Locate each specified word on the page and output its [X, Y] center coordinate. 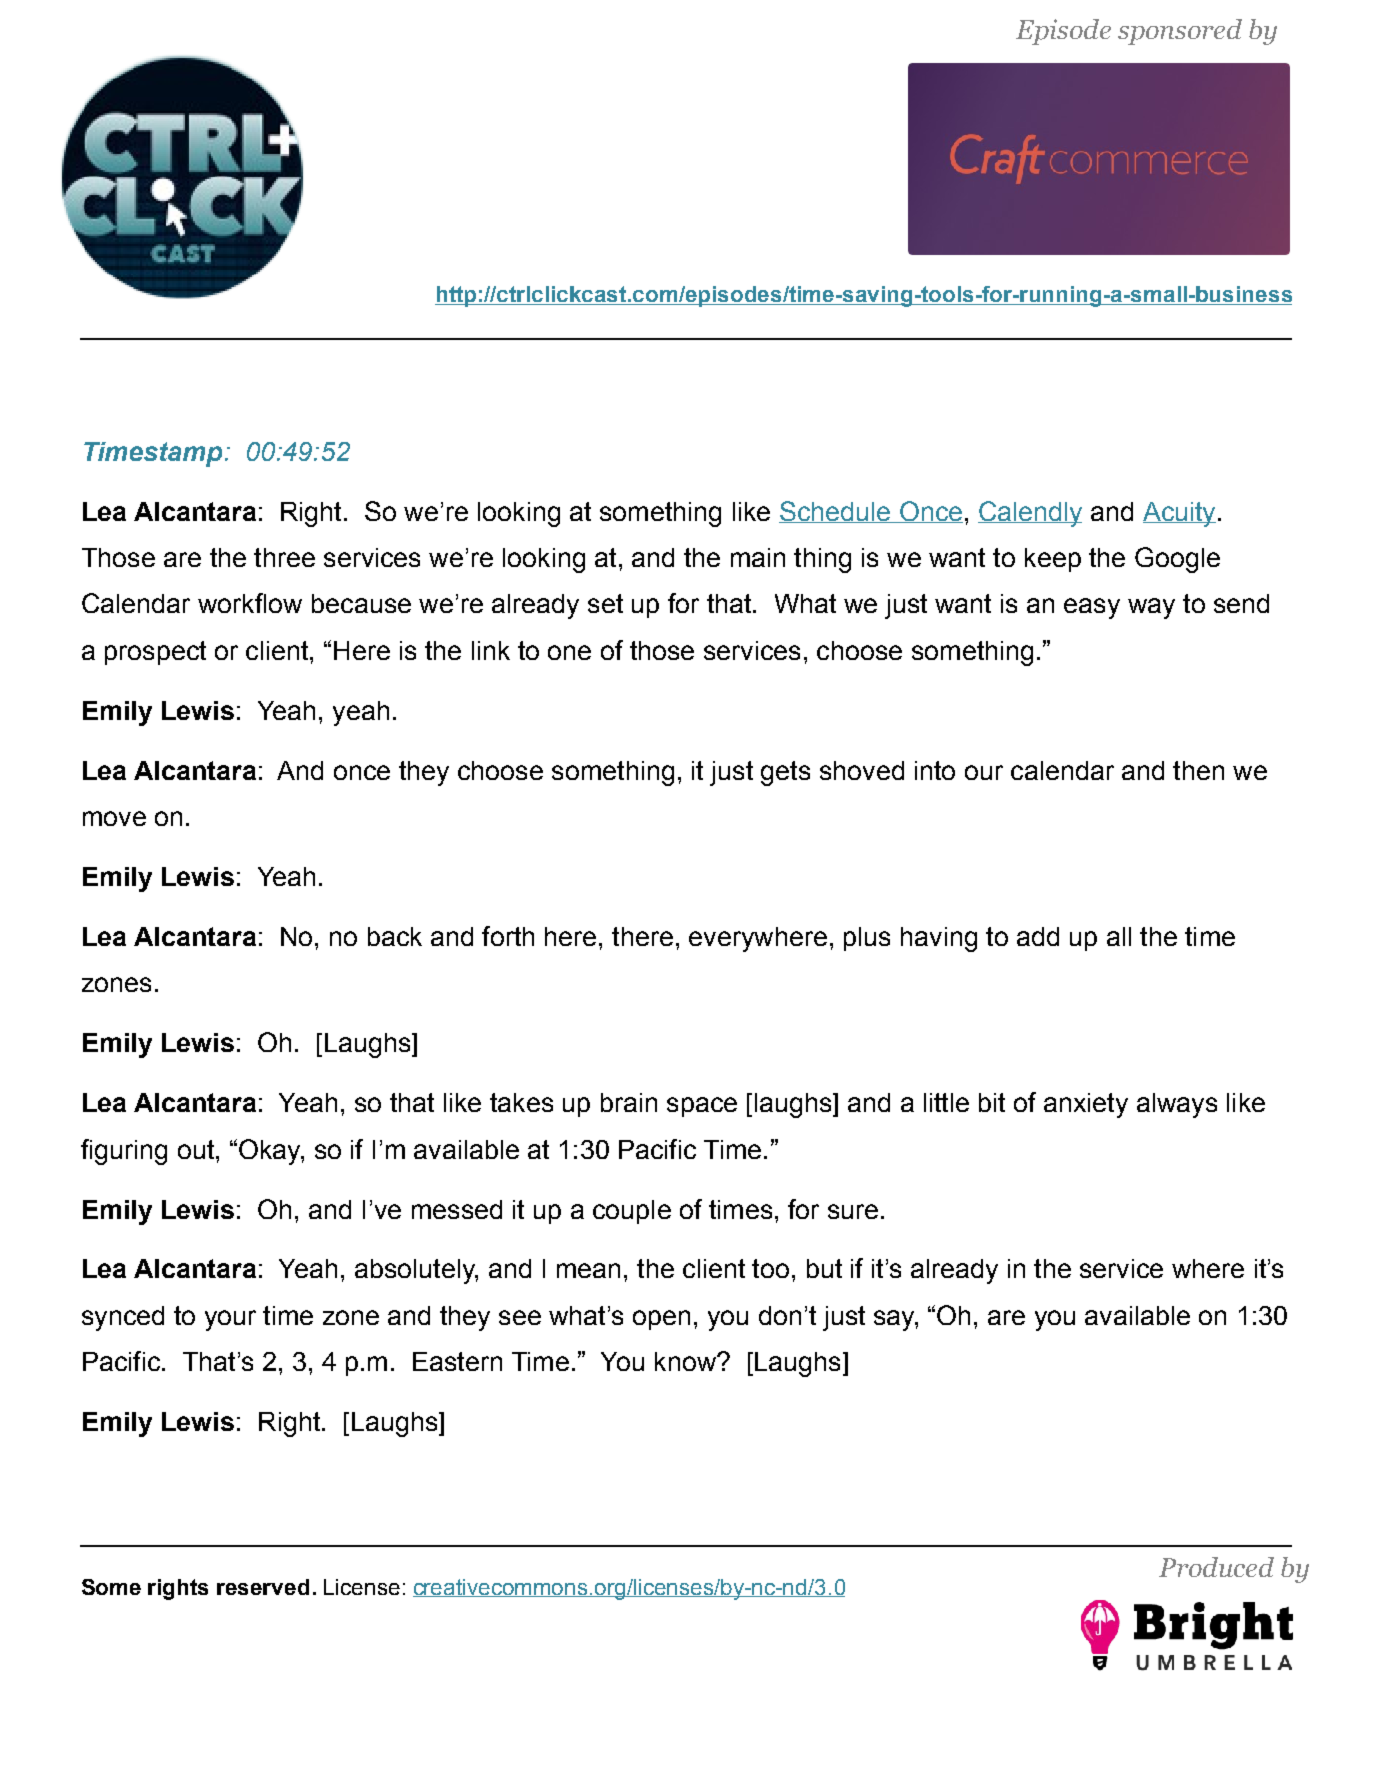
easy [1092, 608]
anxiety [1086, 1105]
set [605, 603]
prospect [155, 653]
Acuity [1179, 514]
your [230, 1320]
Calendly [1030, 514]
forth [508, 936]
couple [632, 1212]
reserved [263, 1587]
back [395, 936]
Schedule [836, 512]
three [284, 557]
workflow [250, 603]
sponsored [1180, 32]
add [1038, 936]
